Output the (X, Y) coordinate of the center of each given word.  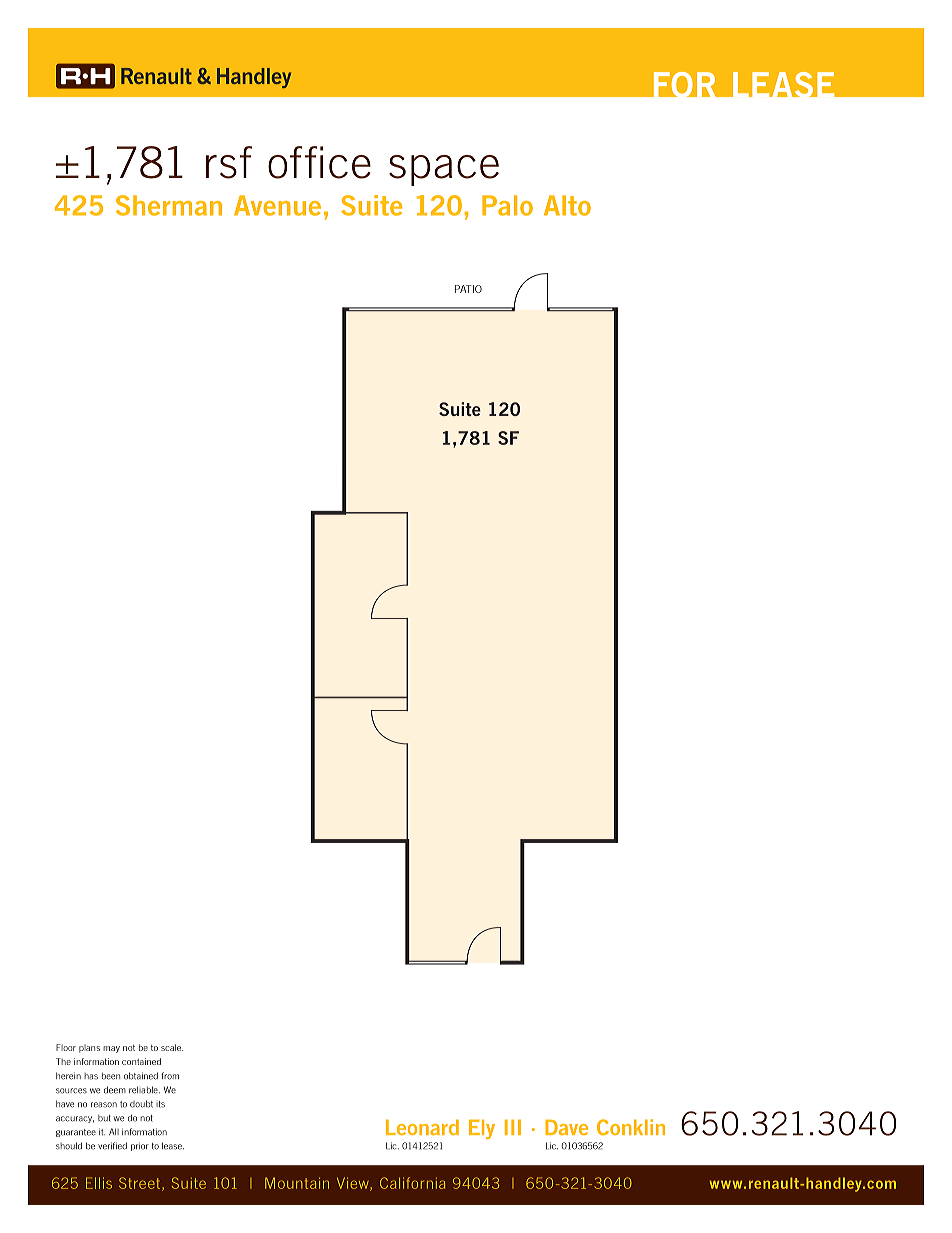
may (111, 1049)
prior (140, 1146)
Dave (566, 1127)
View (354, 1184)
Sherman (169, 205)
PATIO (468, 289)
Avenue (277, 205)
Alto (567, 205)
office (319, 162)
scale (172, 1047)
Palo (507, 205)
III (513, 1127)
